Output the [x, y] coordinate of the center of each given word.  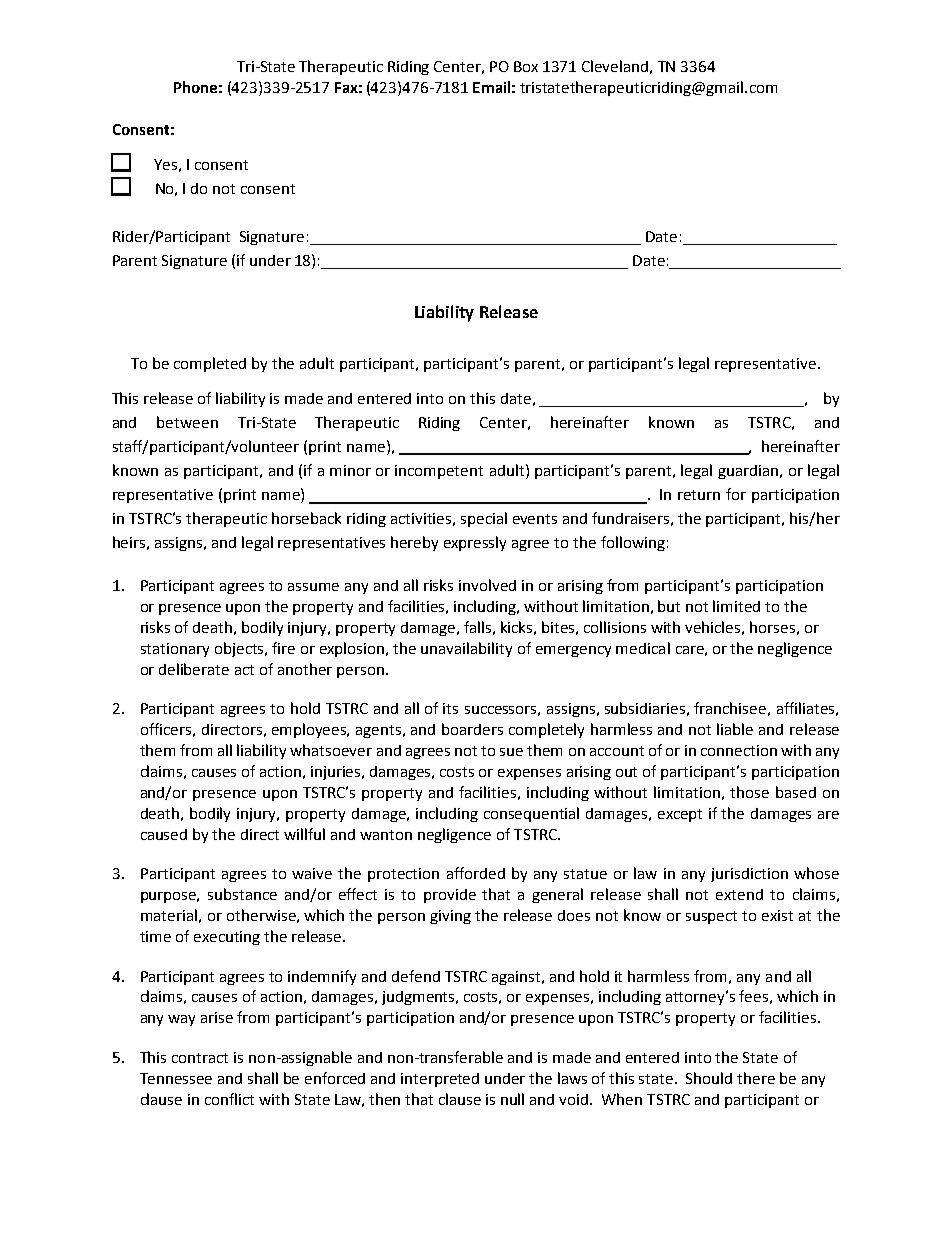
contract [200, 1058]
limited [736, 606]
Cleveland [615, 66]
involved [487, 585]
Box [526, 66]
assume [313, 587]
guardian [748, 472]
